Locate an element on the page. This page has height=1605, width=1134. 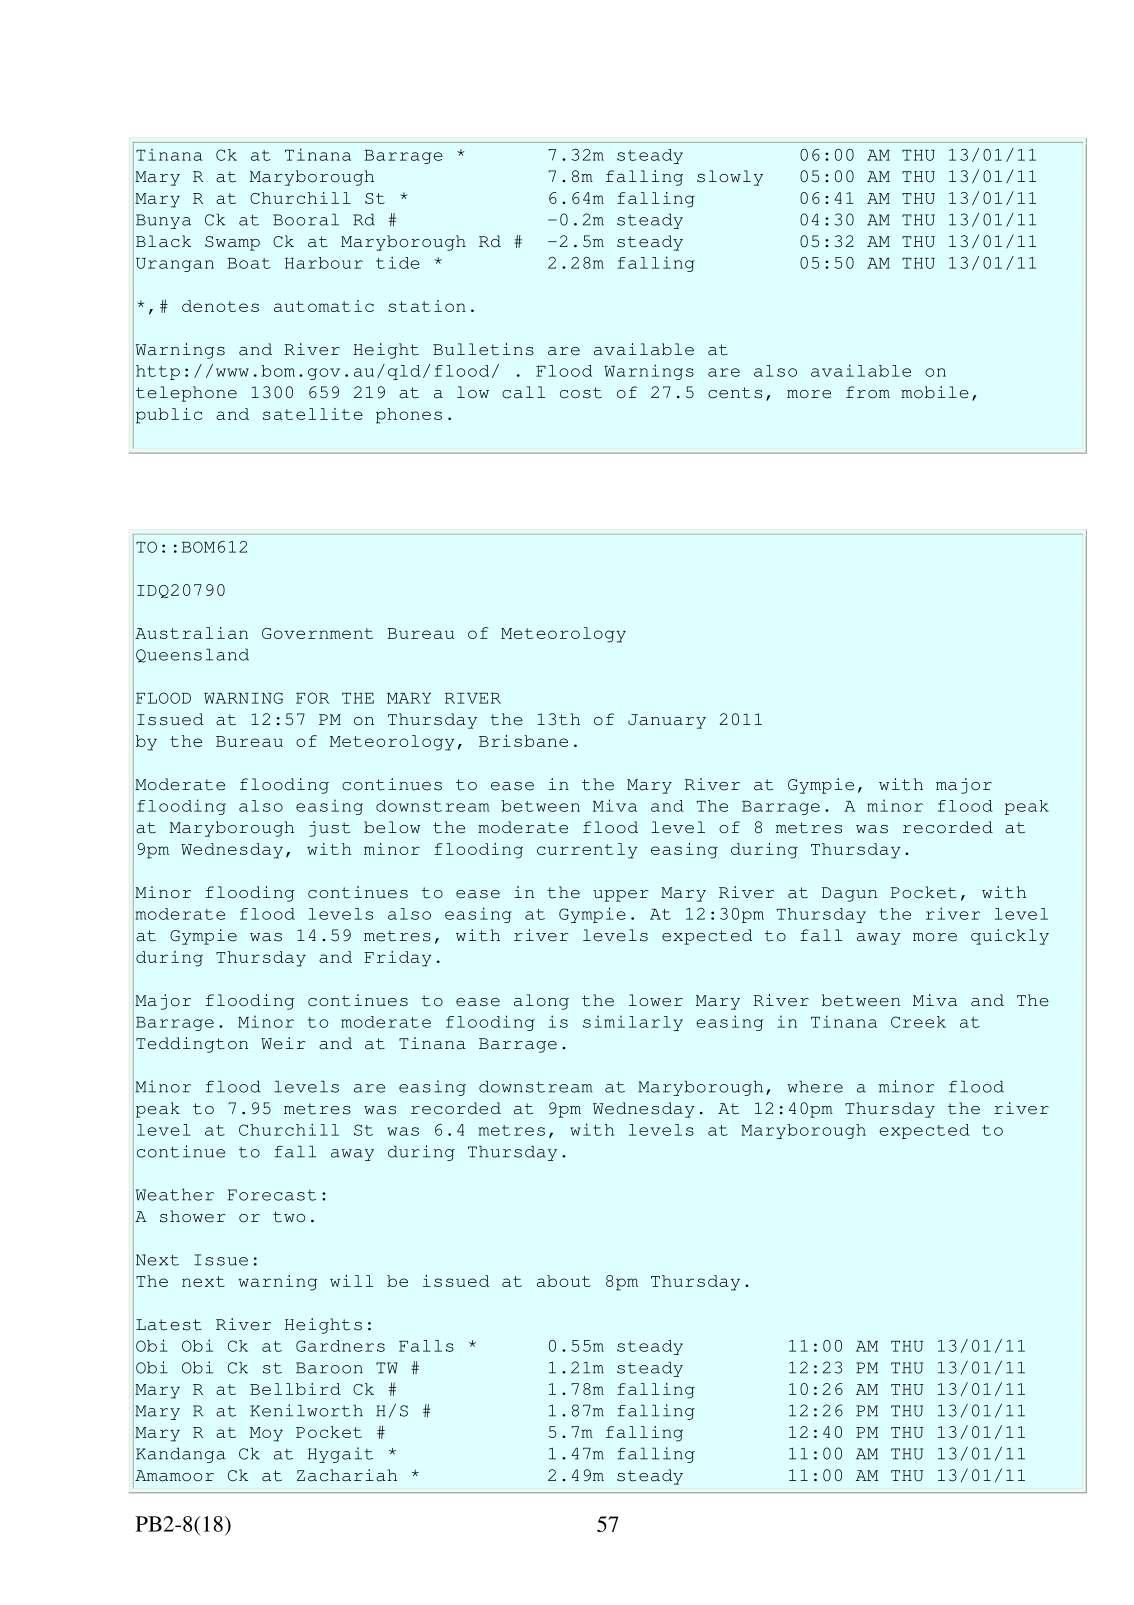
slowly is located at coordinates (730, 178).
